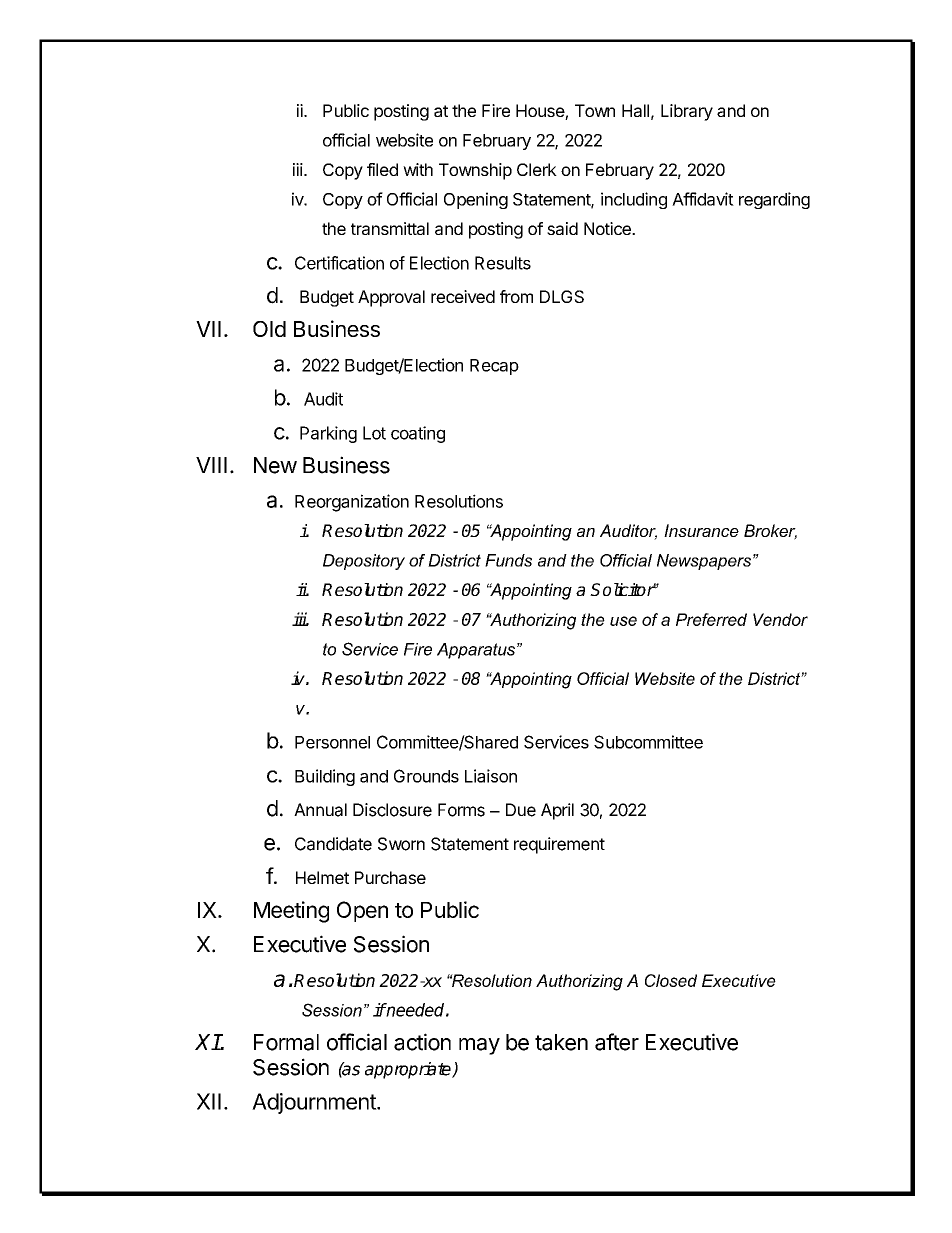 Image resolution: width=952 pixels, height=1233 pixels. What do you see at coordinates (477, 651) in the screenshot?
I see `Apparatus` at bounding box center [477, 651].
